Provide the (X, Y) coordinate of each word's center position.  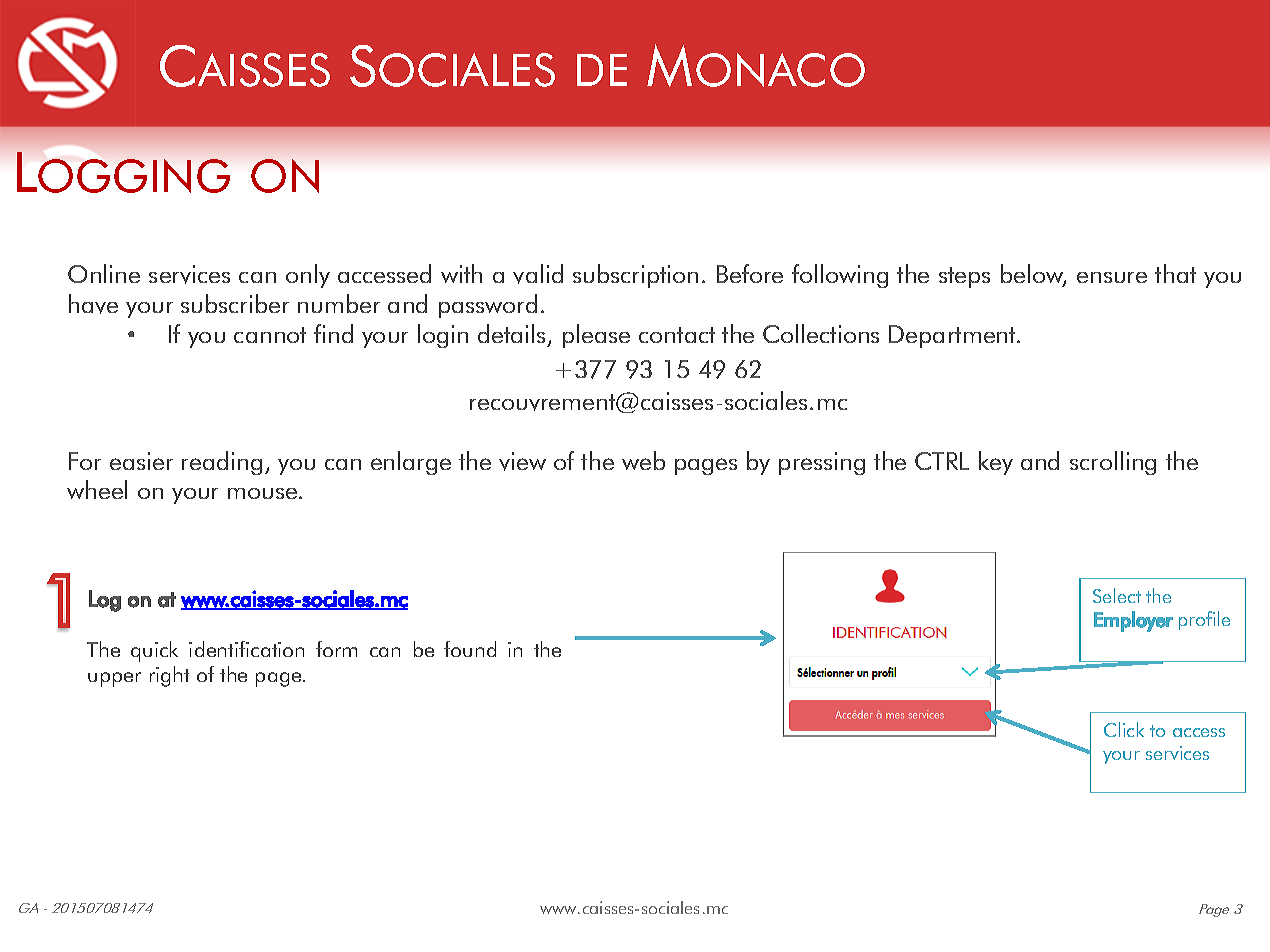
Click (1124, 729)
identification (246, 649)
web (643, 460)
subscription (635, 276)
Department (953, 336)
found (470, 649)
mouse (262, 493)
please (596, 336)
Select (1117, 595)
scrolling (1113, 463)
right (169, 676)
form (336, 649)
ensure (1112, 277)
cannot (270, 335)
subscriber (235, 303)
